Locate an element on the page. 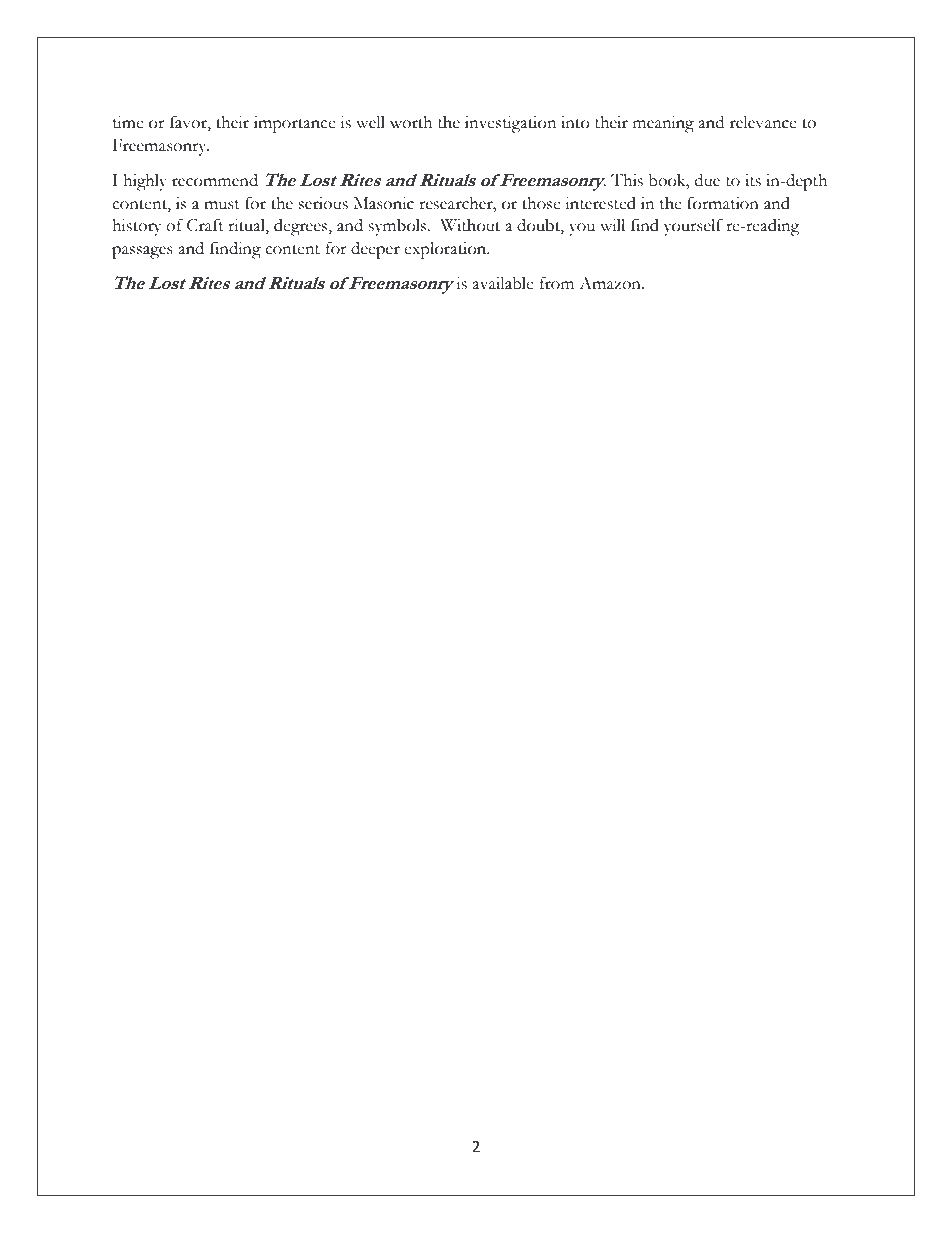 The width and height of the document is (952, 1233). worth is located at coordinates (411, 122).
